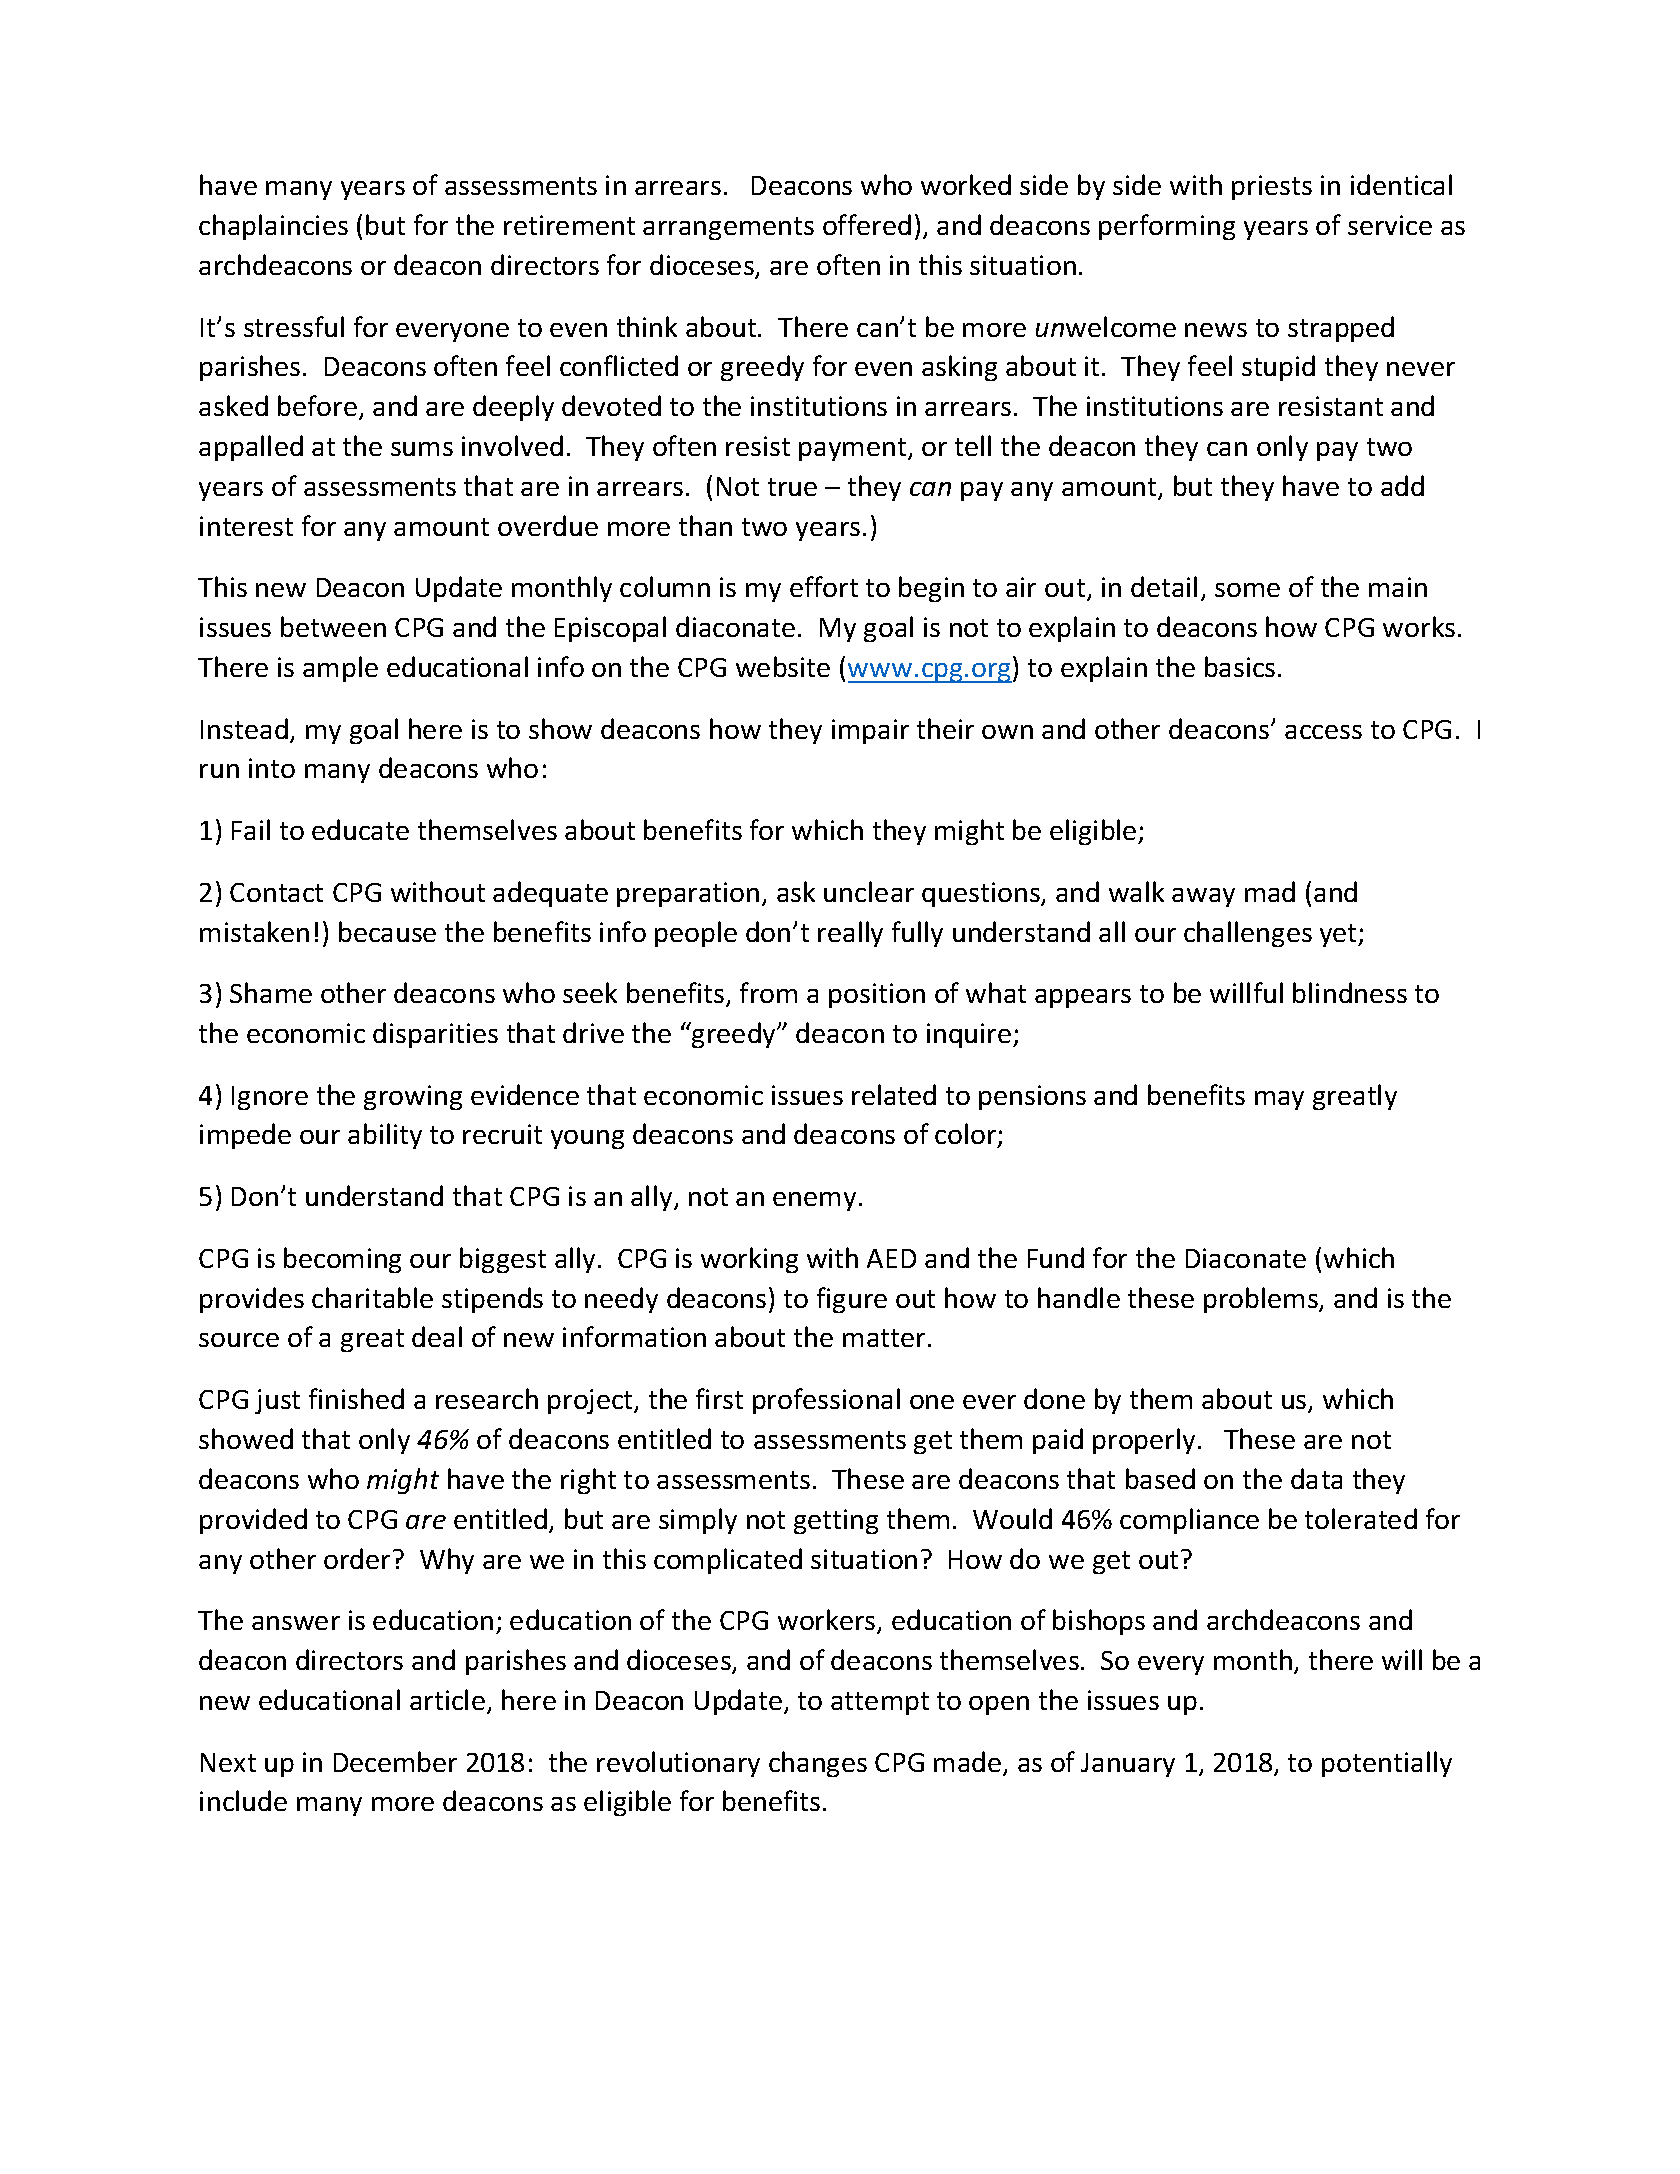 The width and height of the screenshot is (1680, 2174). What do you see at coordinates (1262, 1300) in the screenshot?
I see `problems` at bounding box center [1262, 1300].
